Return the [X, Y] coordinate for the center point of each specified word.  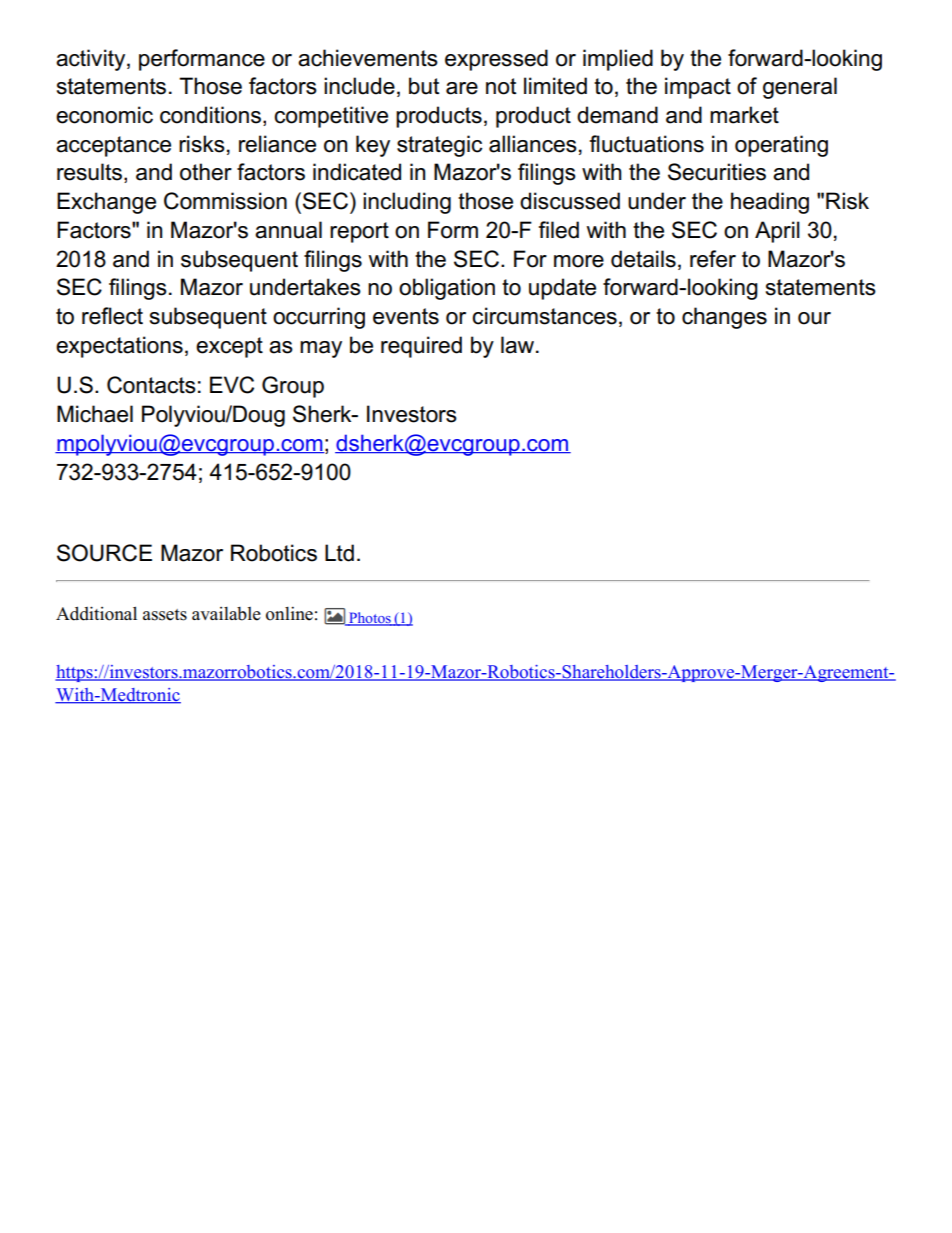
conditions [210, 115]
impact [698, 88]
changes [724, 318]
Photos [370, 619]
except [229, 347]
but [424, 86]
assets [165, 615]
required [421, 347]
